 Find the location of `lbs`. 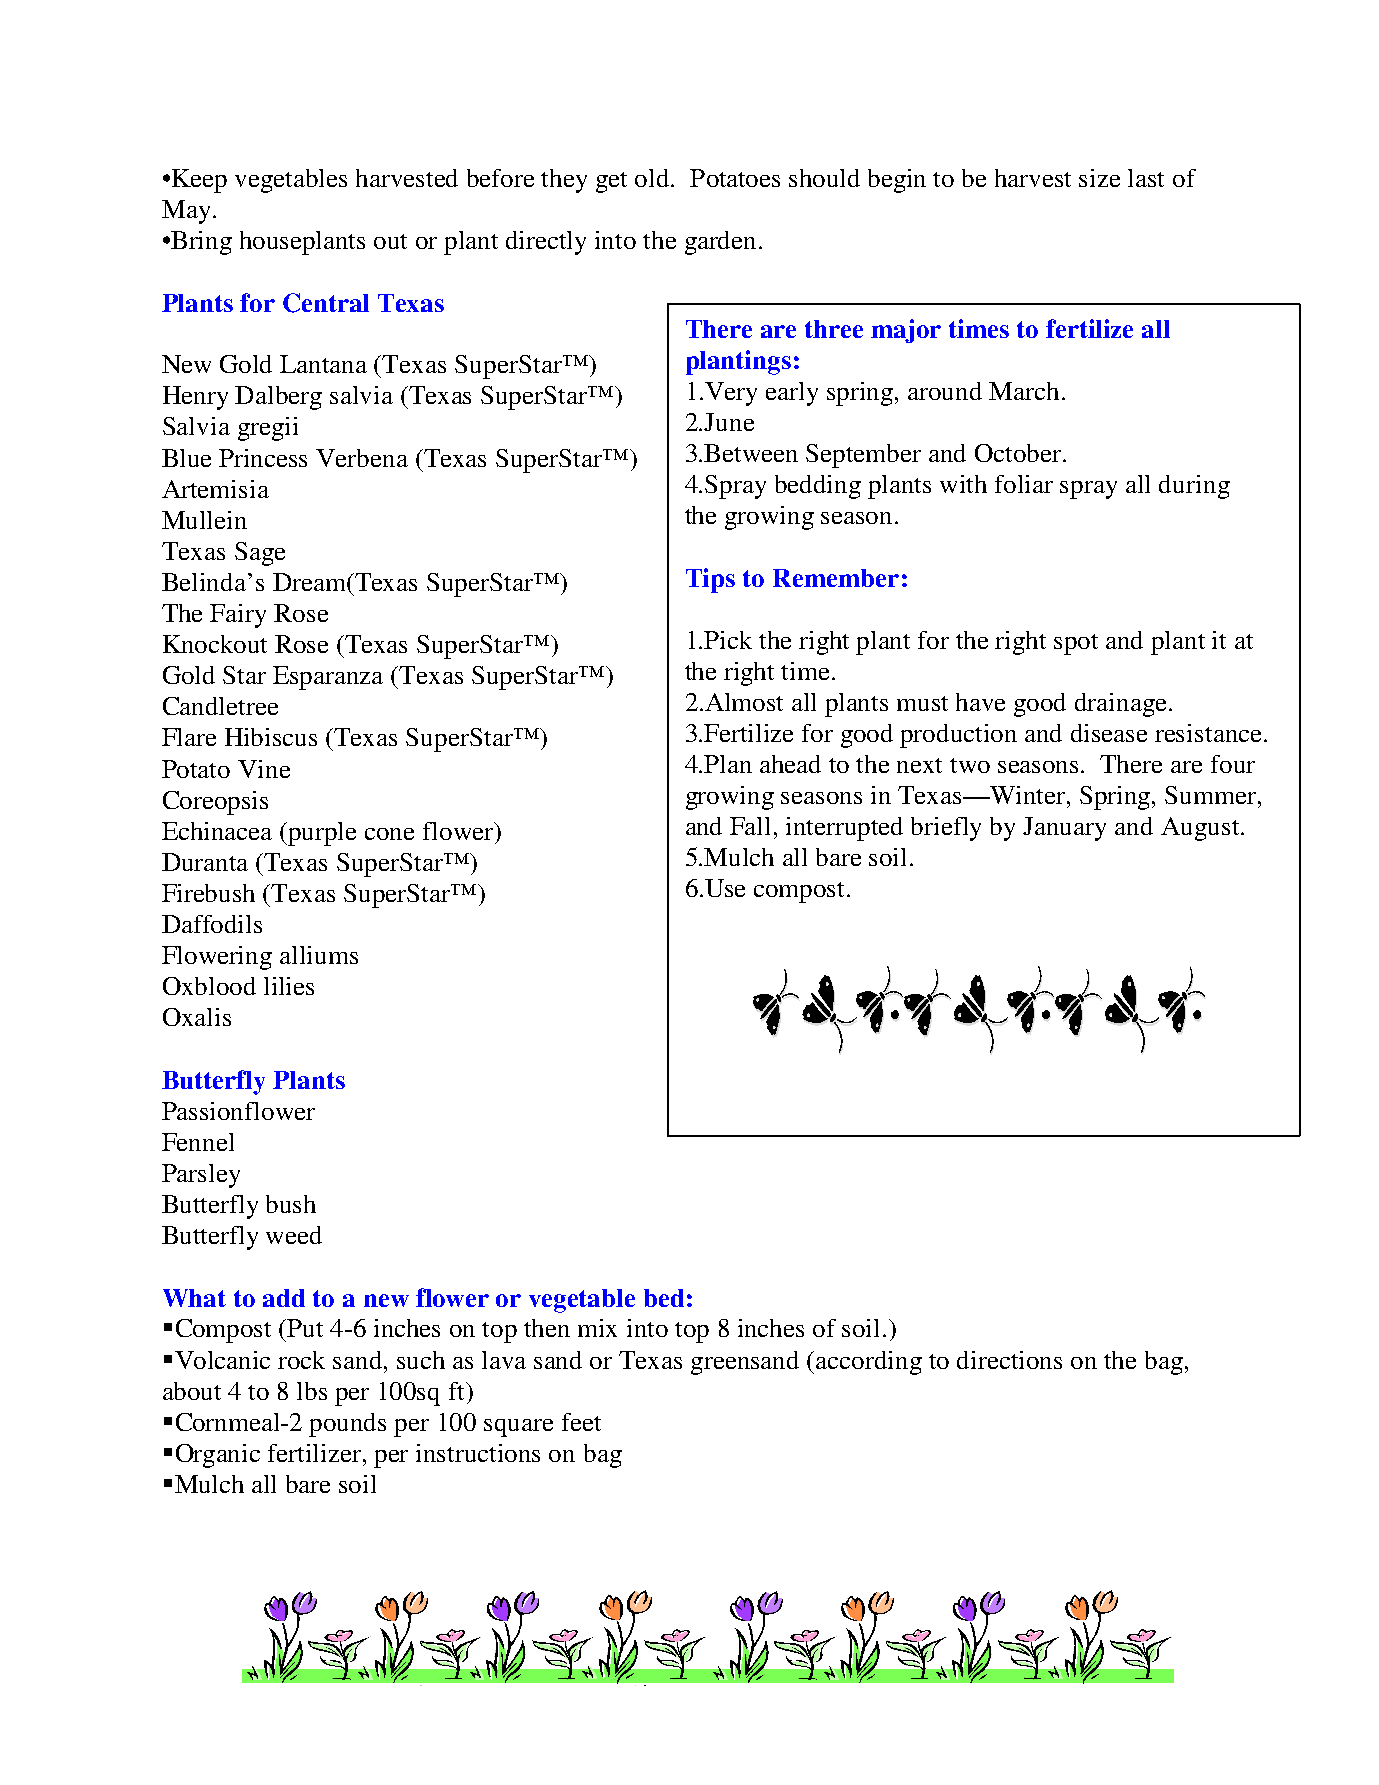

lbs is located at coordinates (312, 1391).
